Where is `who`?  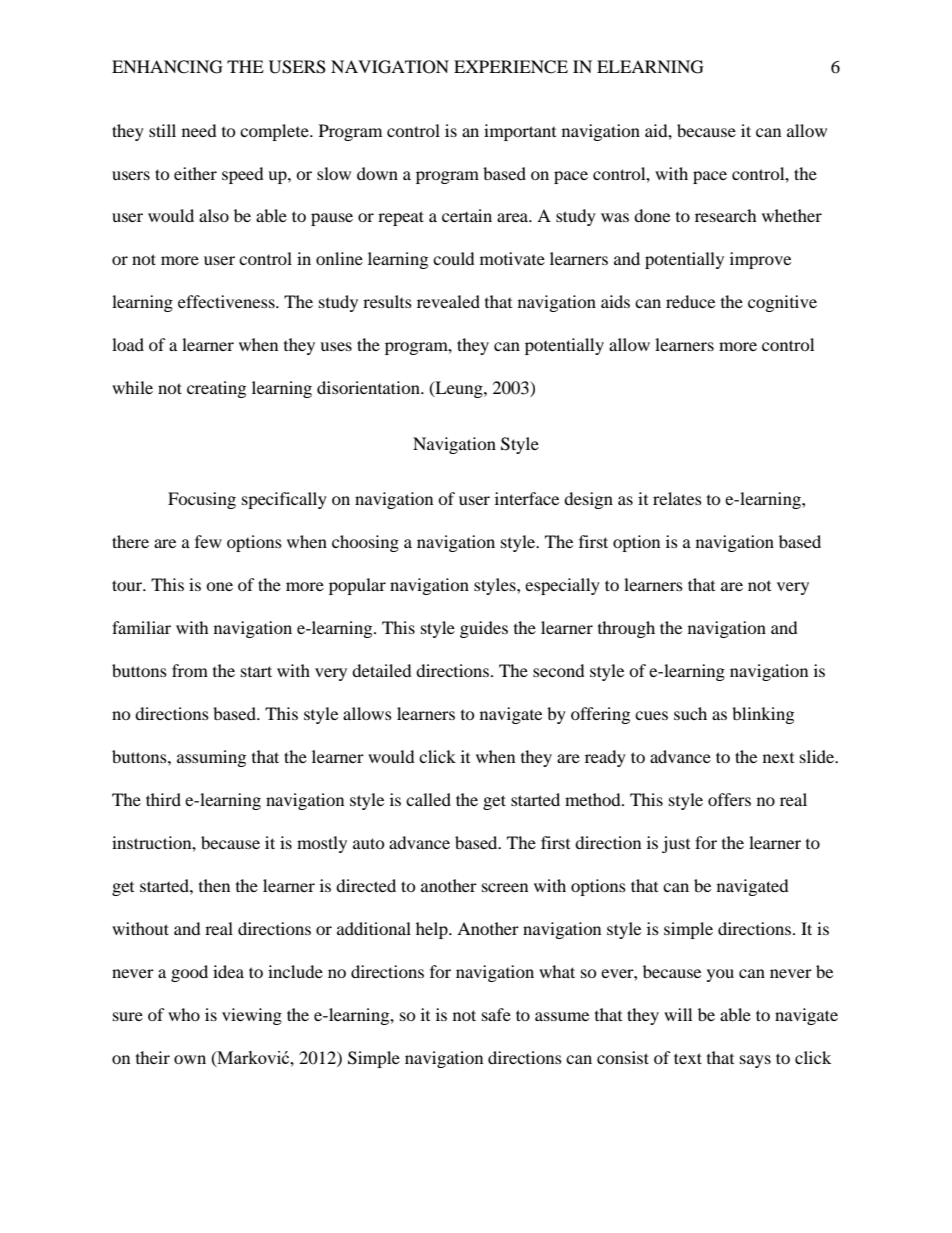 who is located at coordinates (184, 1014).
